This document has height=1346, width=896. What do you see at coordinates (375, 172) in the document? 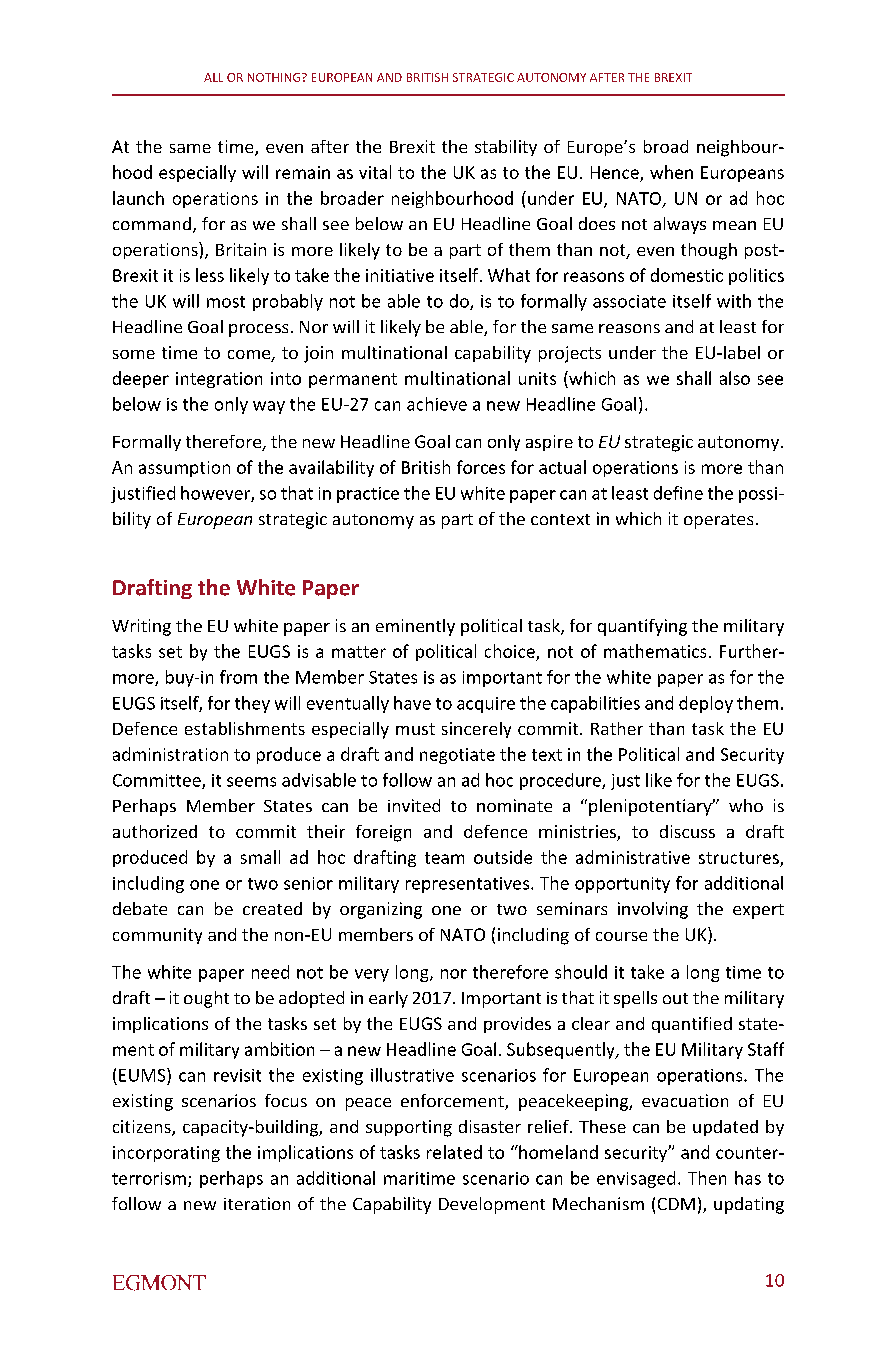
I see `vital` at bounding box center [375, 172].
